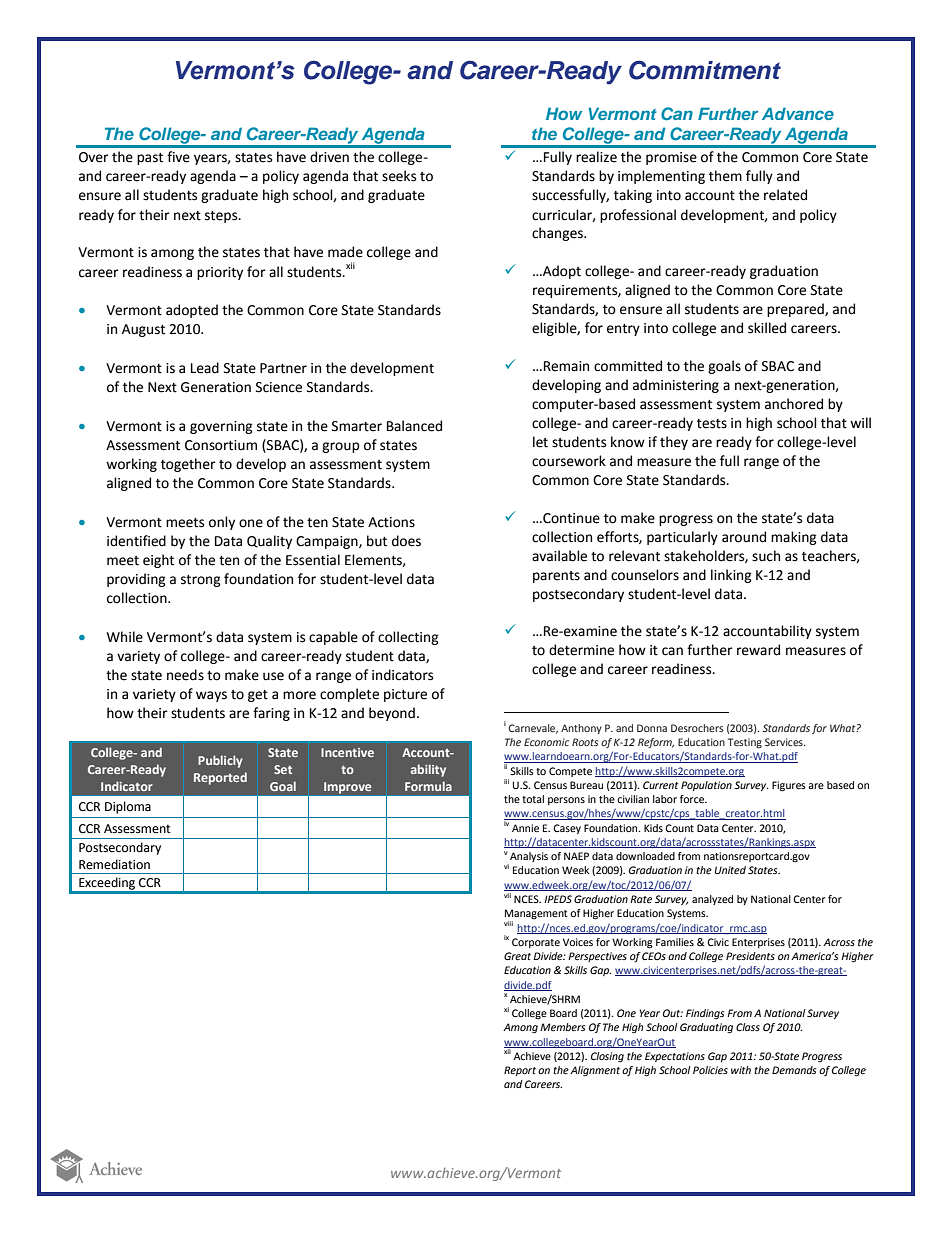 This screenshot has width=952, height=1233. I want to click on parents, so click(556, 577).
